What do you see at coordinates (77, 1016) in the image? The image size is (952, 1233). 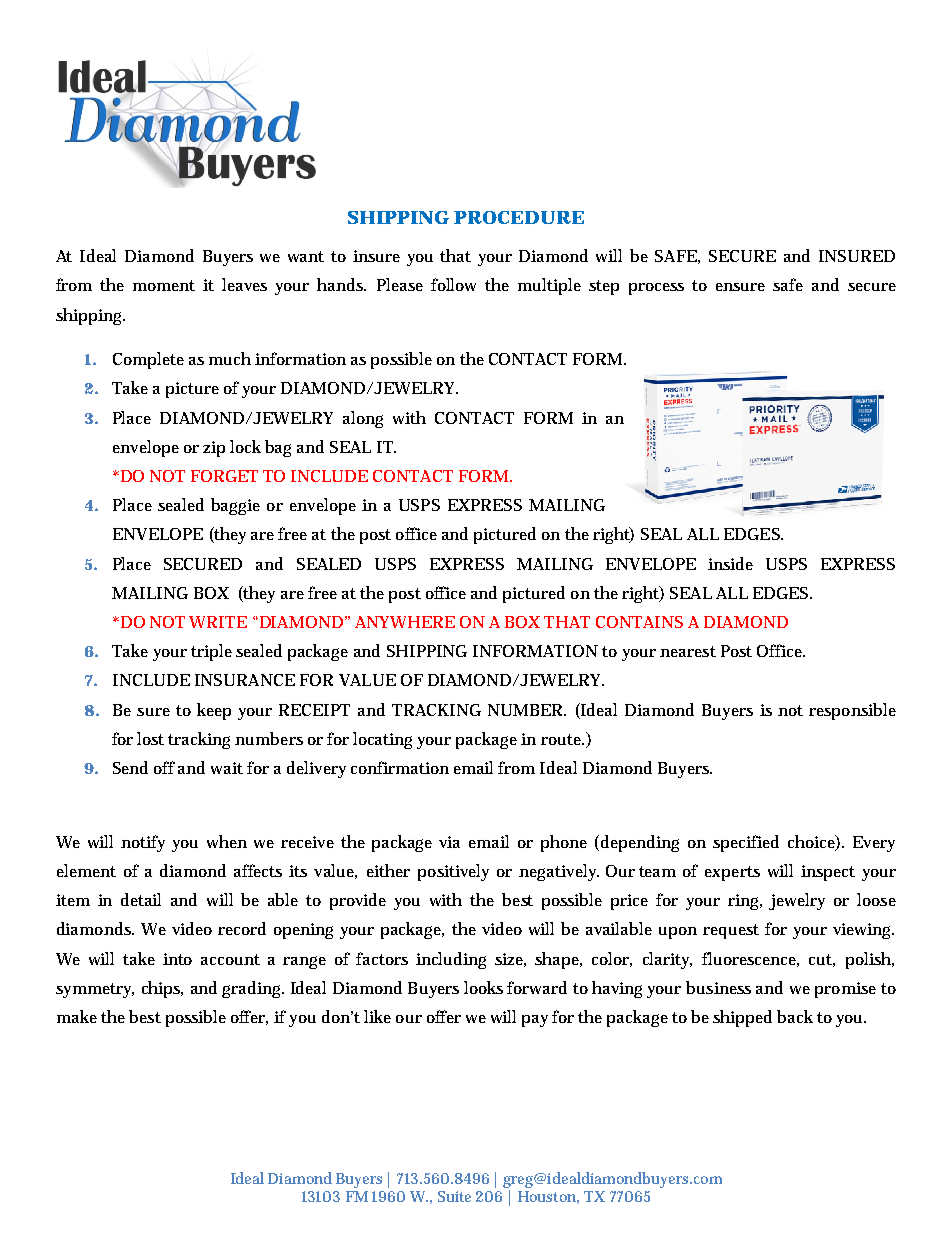 I see `make` at bounding box center [77, 1016].
